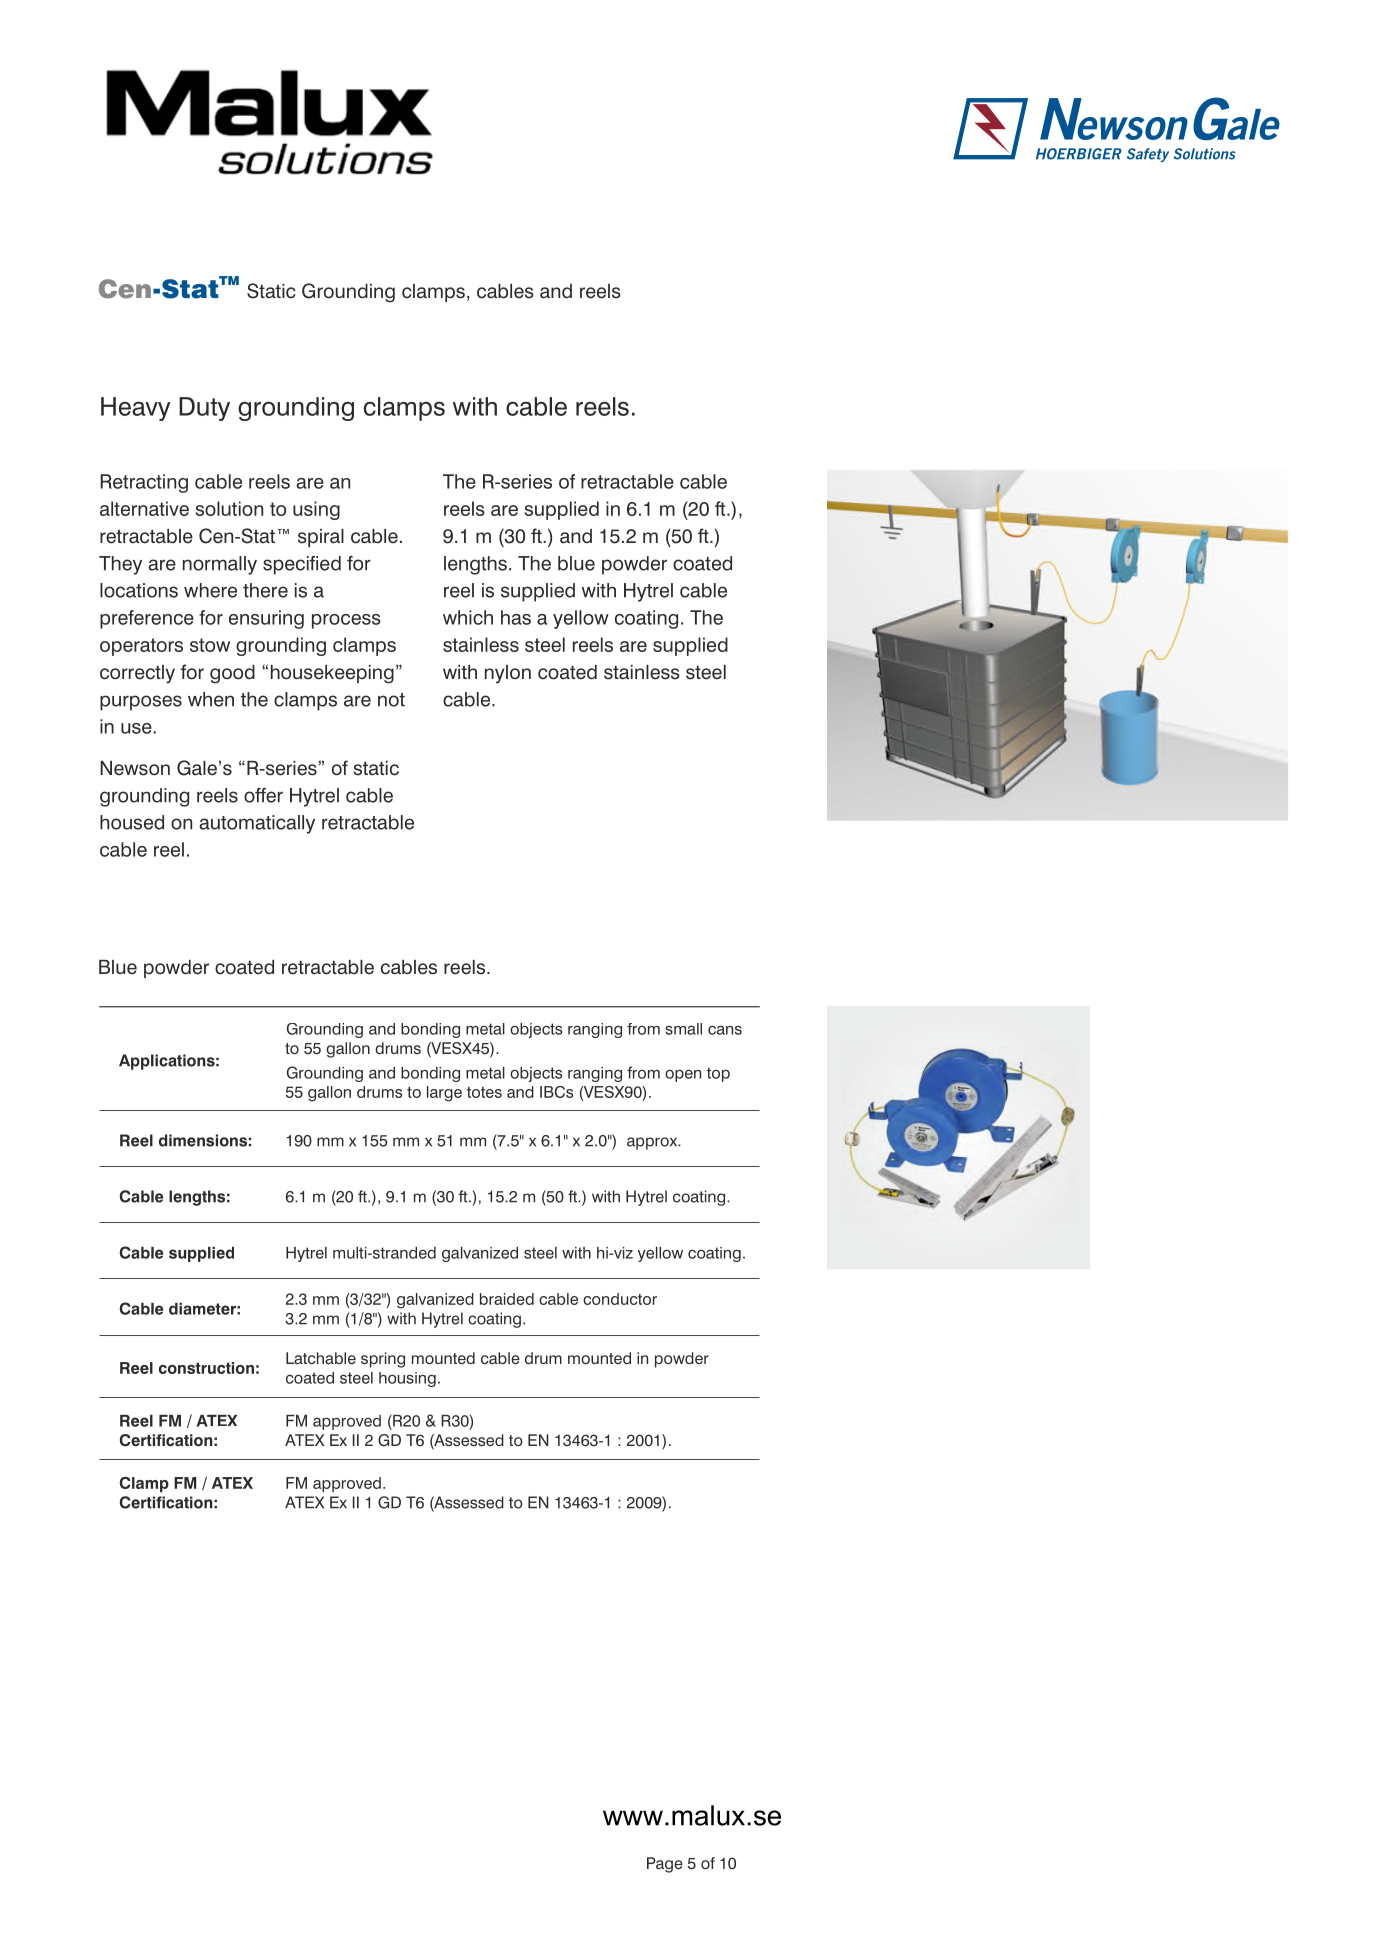  Describe the element at coordinates (516, 617) in the page. I see `has` at that location.
